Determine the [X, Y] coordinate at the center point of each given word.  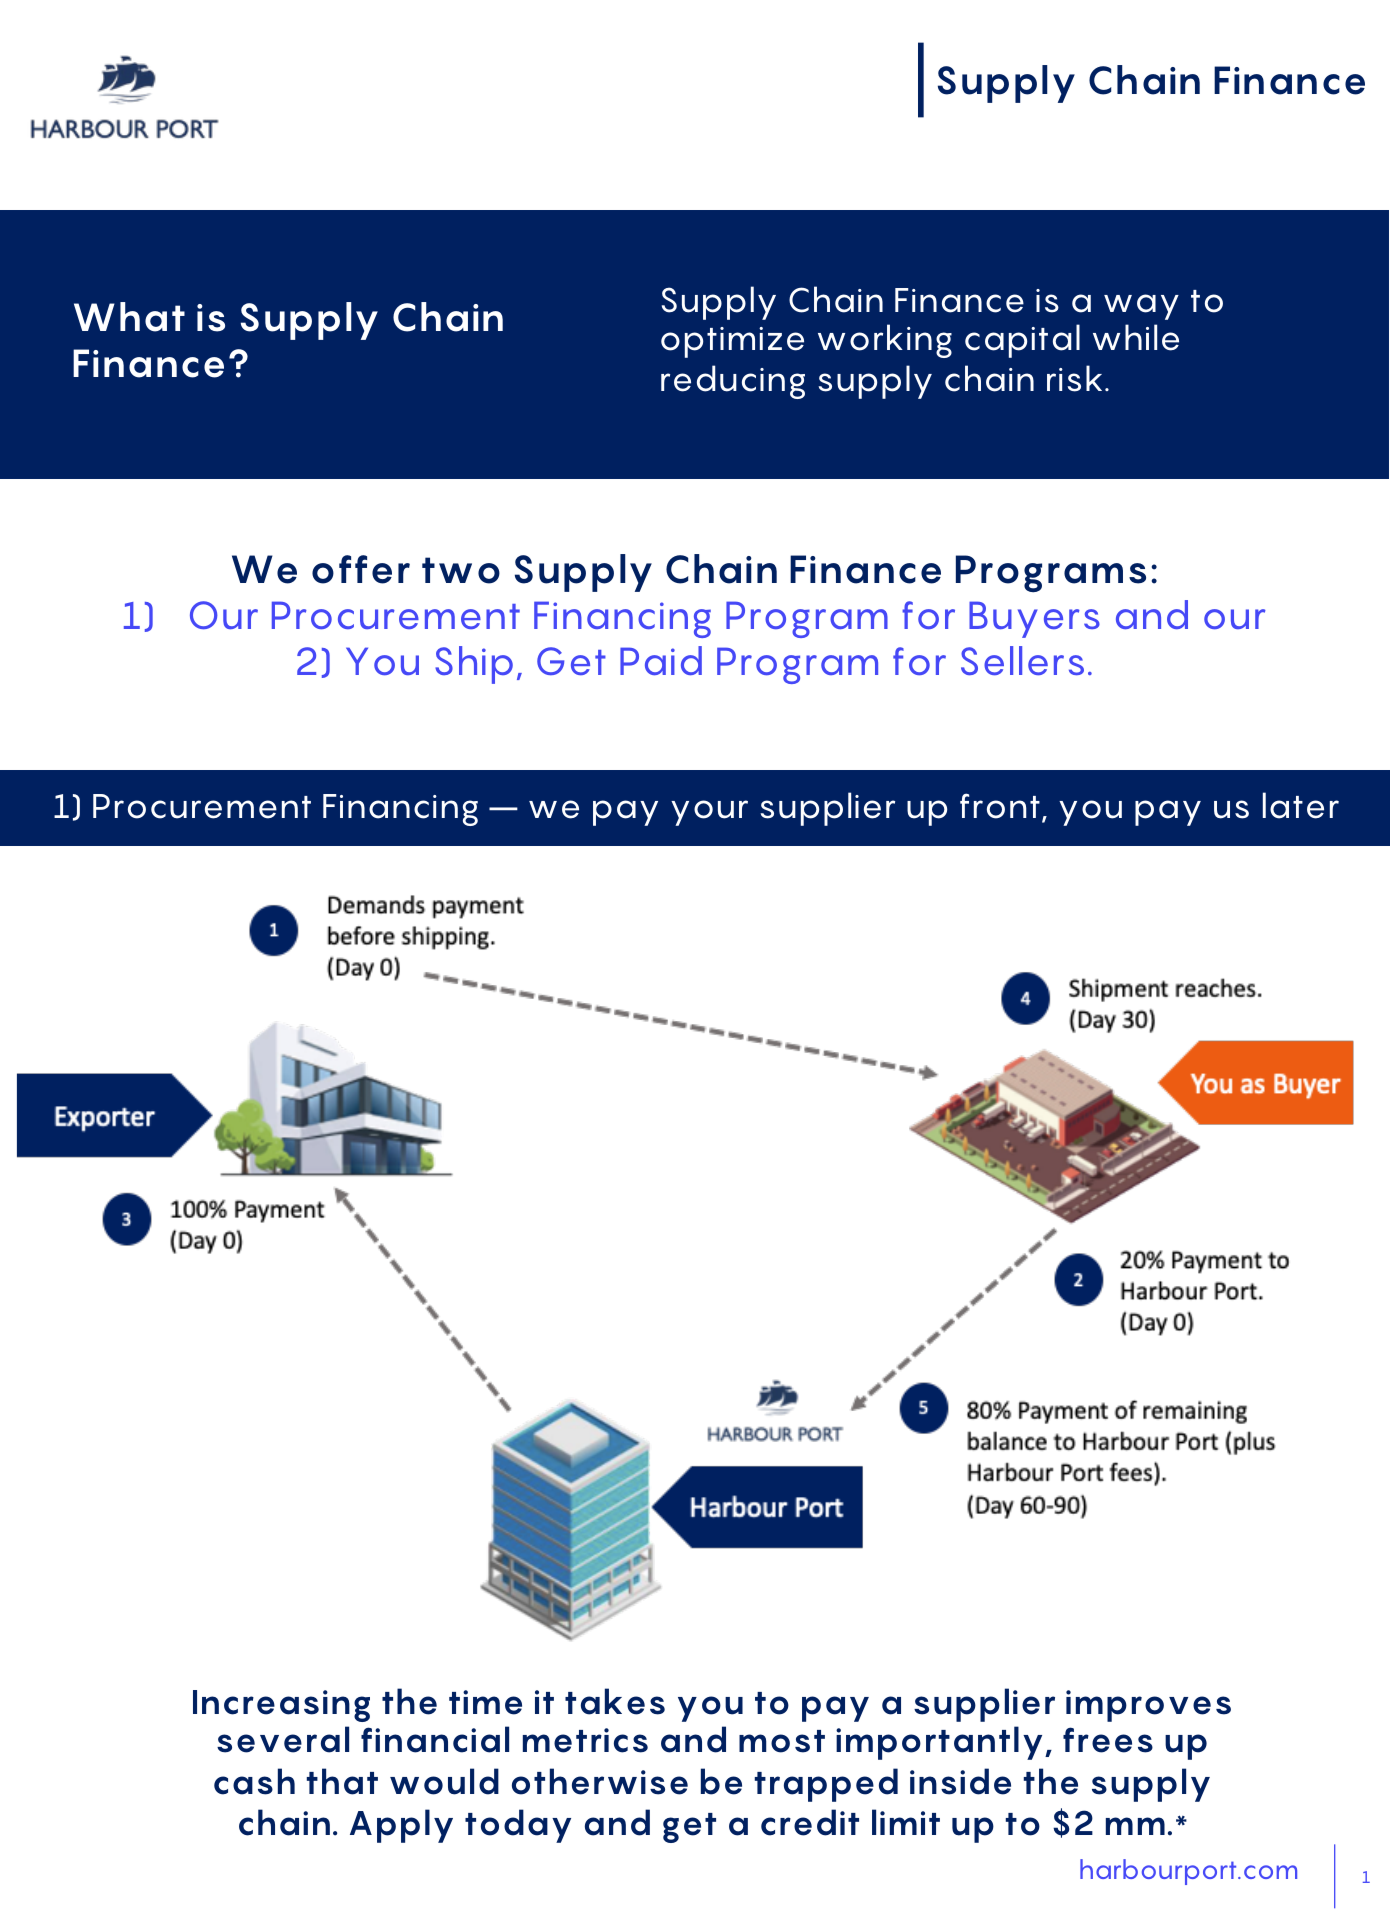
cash [254, 1781]
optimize [732, 342]
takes [615, 1701]
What [129, 317]
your [709, 813]
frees [1108, 1740]
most [782, 1741]
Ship [474, 665]
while [1136, 337]
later [1301, 805]
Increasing [281, 1706]
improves [1148, 1706]
